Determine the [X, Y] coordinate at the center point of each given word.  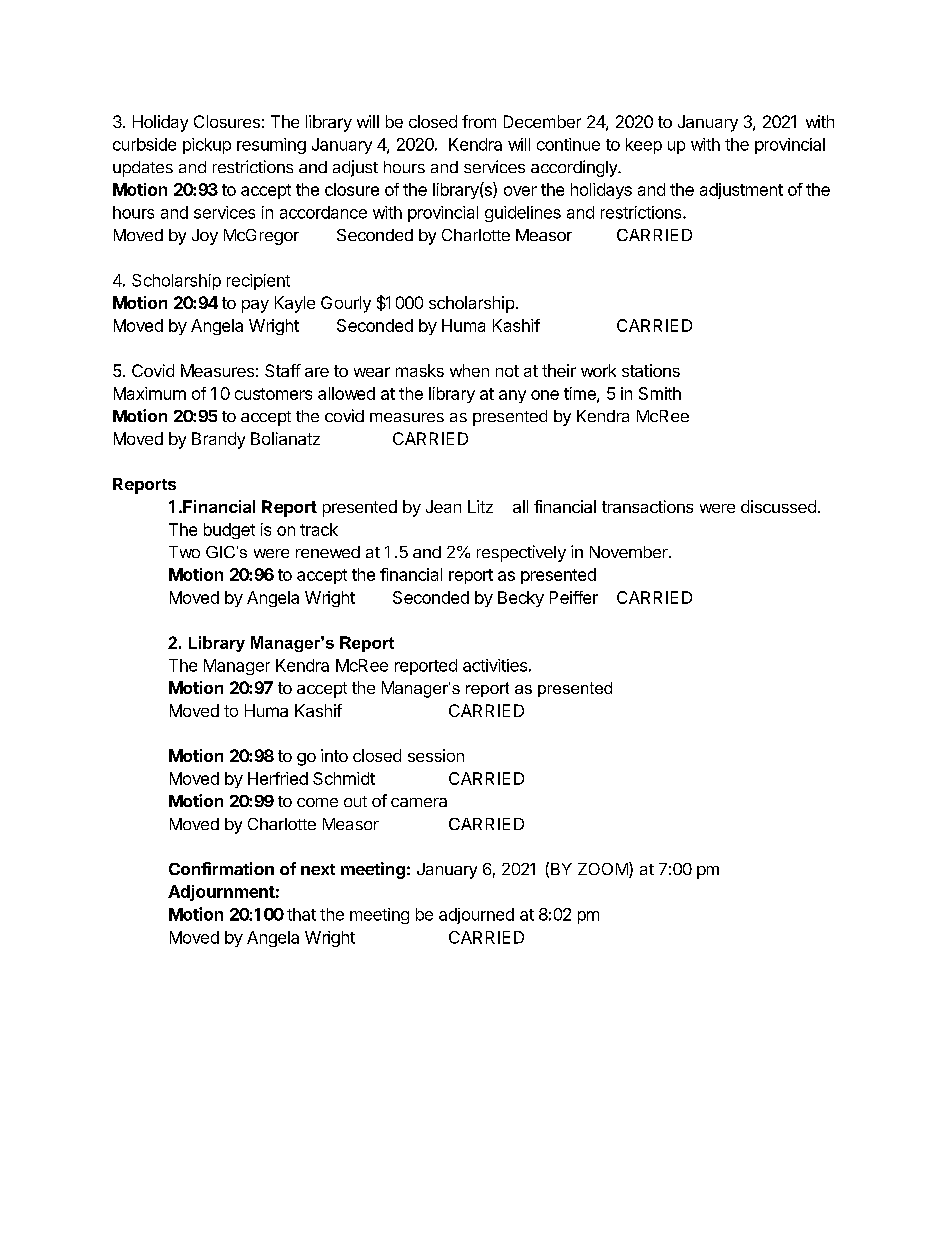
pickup [207, 146]
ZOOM [604, 870]
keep [644, 146]
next [318, 869]
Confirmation [221, 868]
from [479, 121]
